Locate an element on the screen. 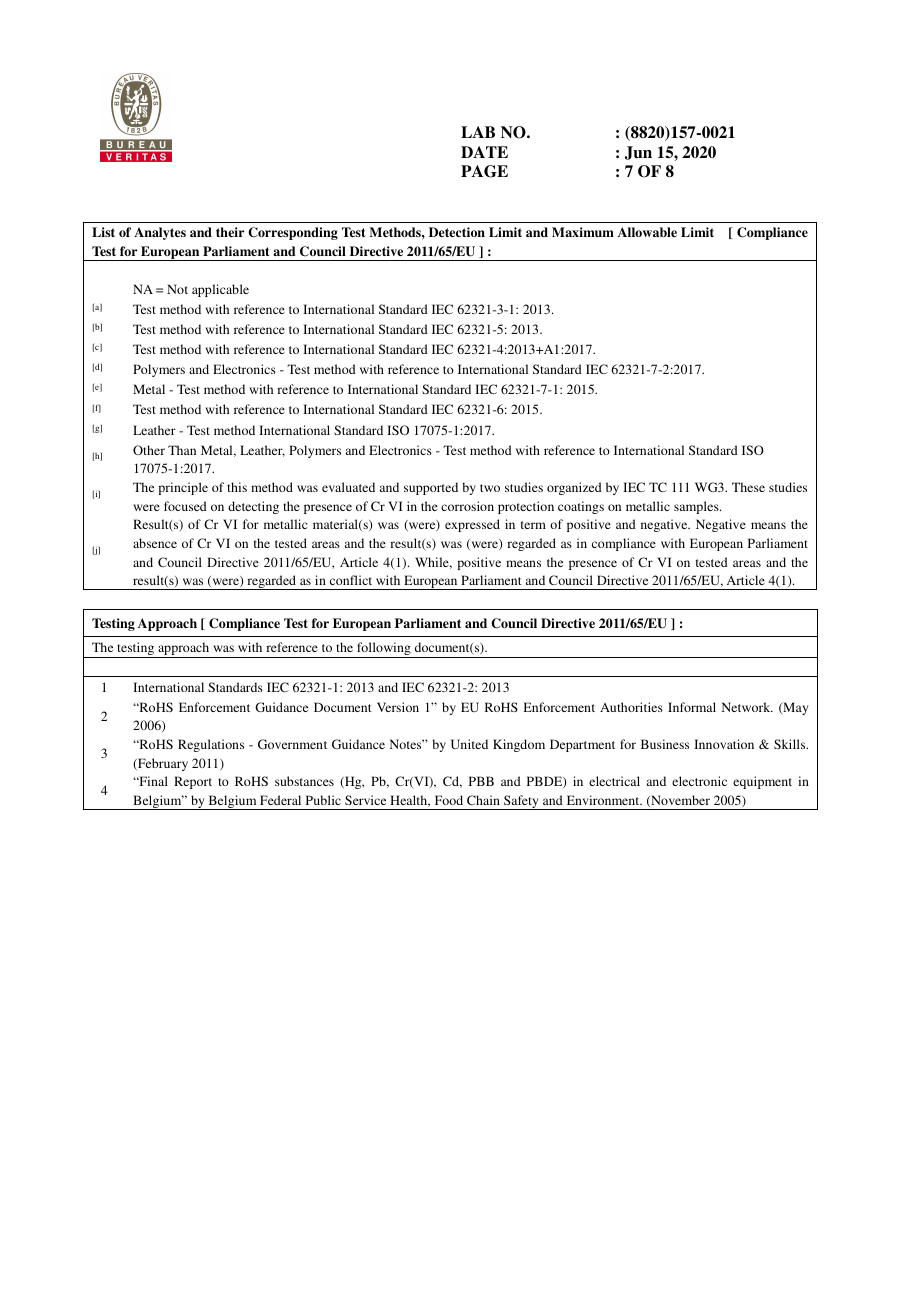  applicable is located at coordinates (220, 290).
